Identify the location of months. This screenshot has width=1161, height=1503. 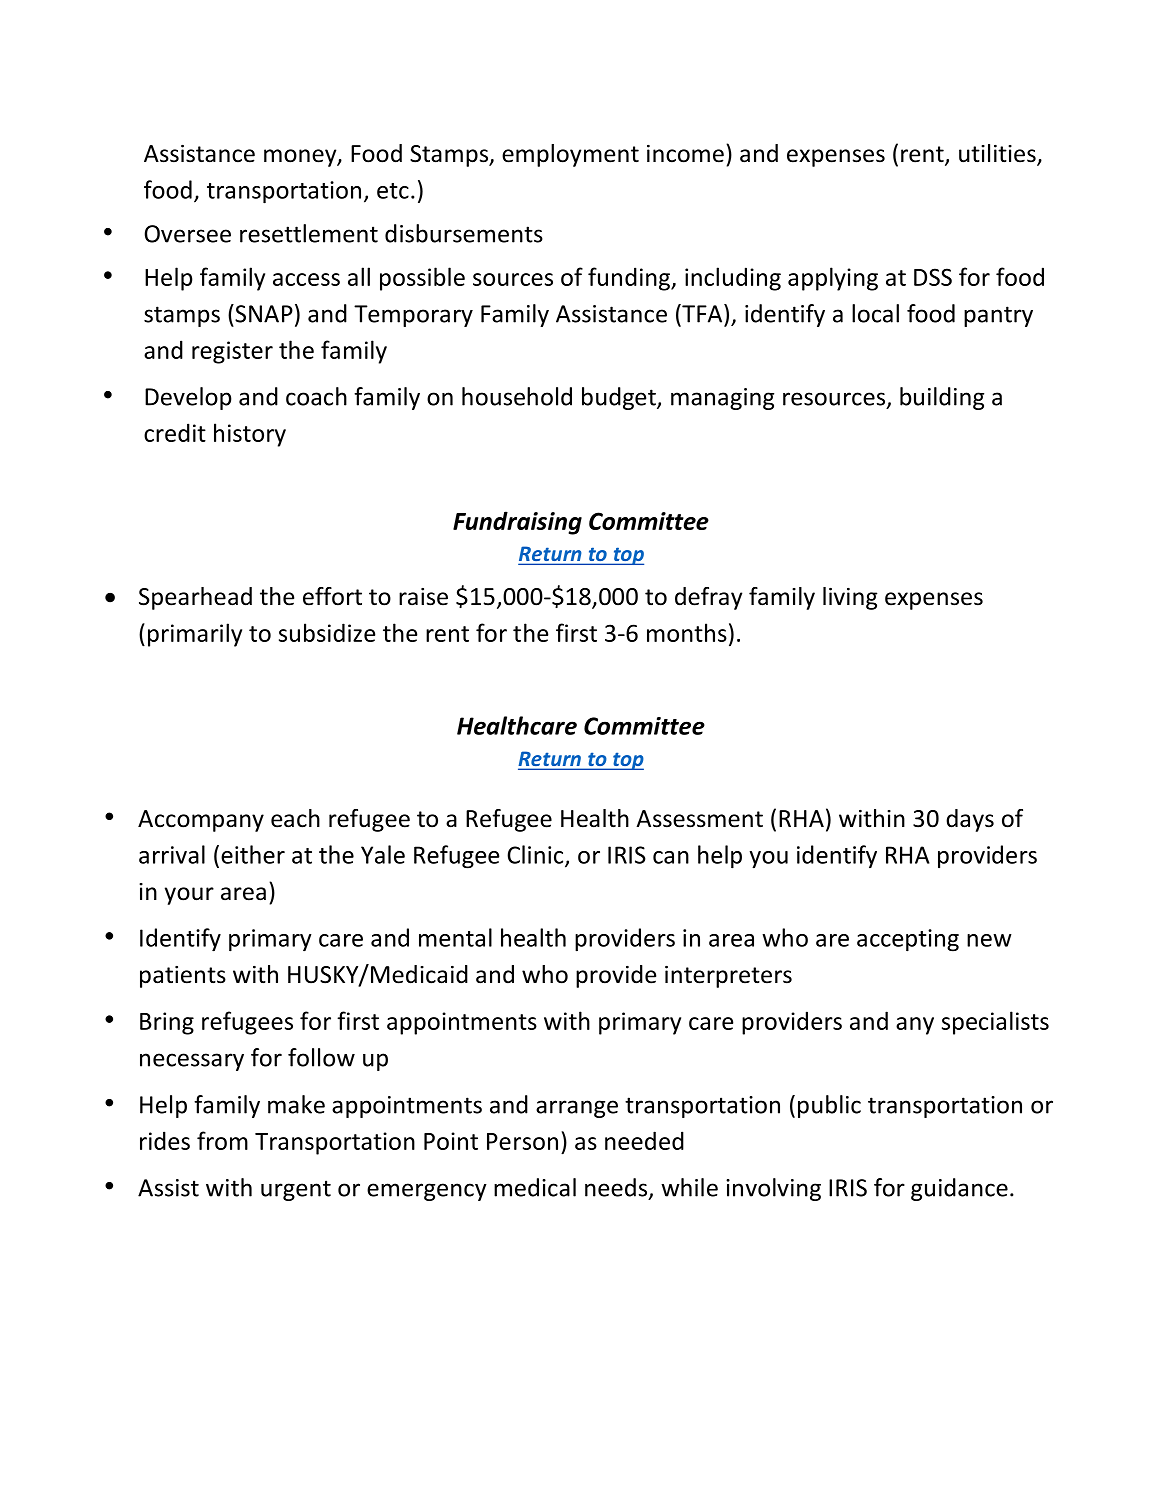
(687, 632).
